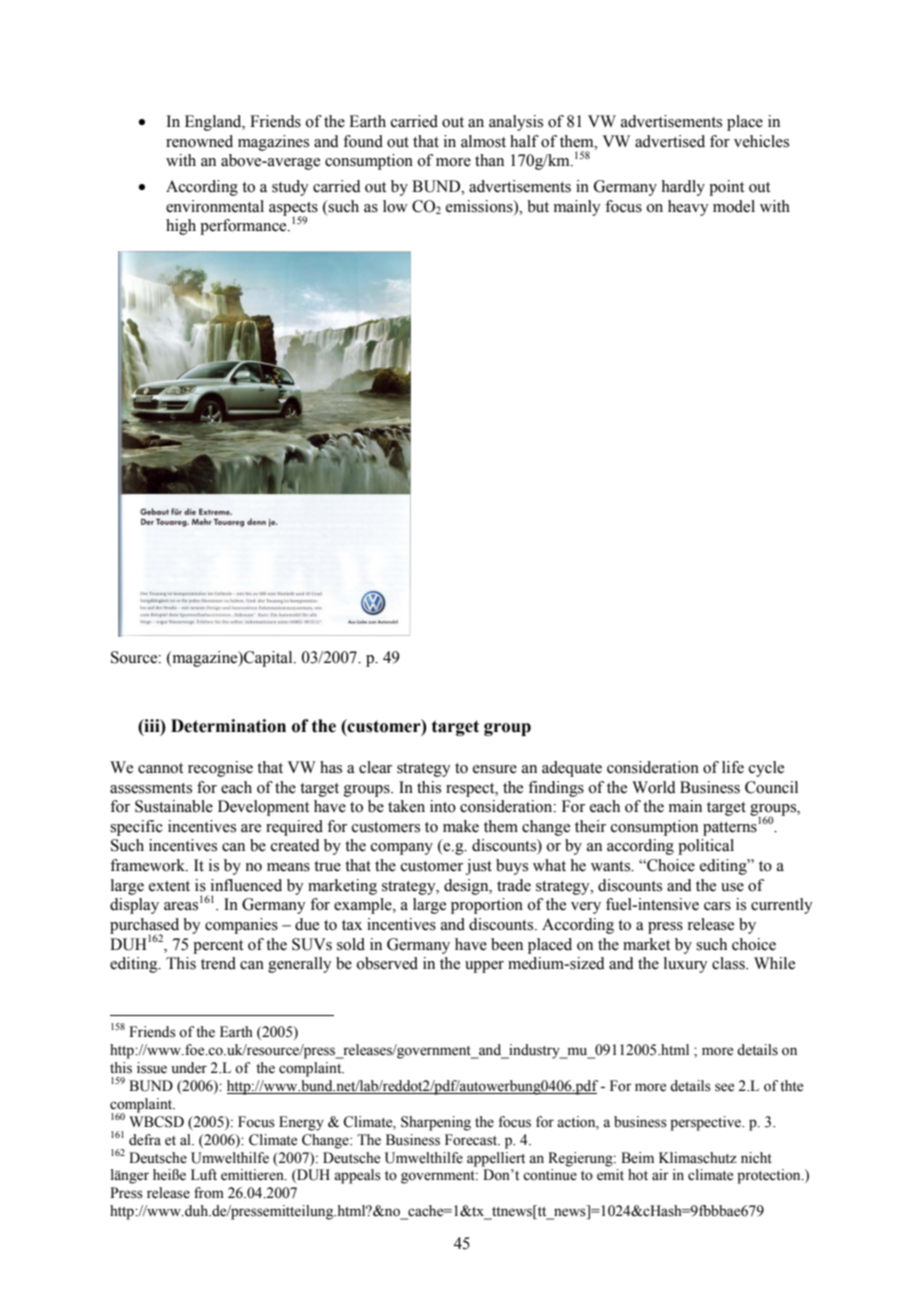  I want to click on Forecast, so click(472, 1140).
